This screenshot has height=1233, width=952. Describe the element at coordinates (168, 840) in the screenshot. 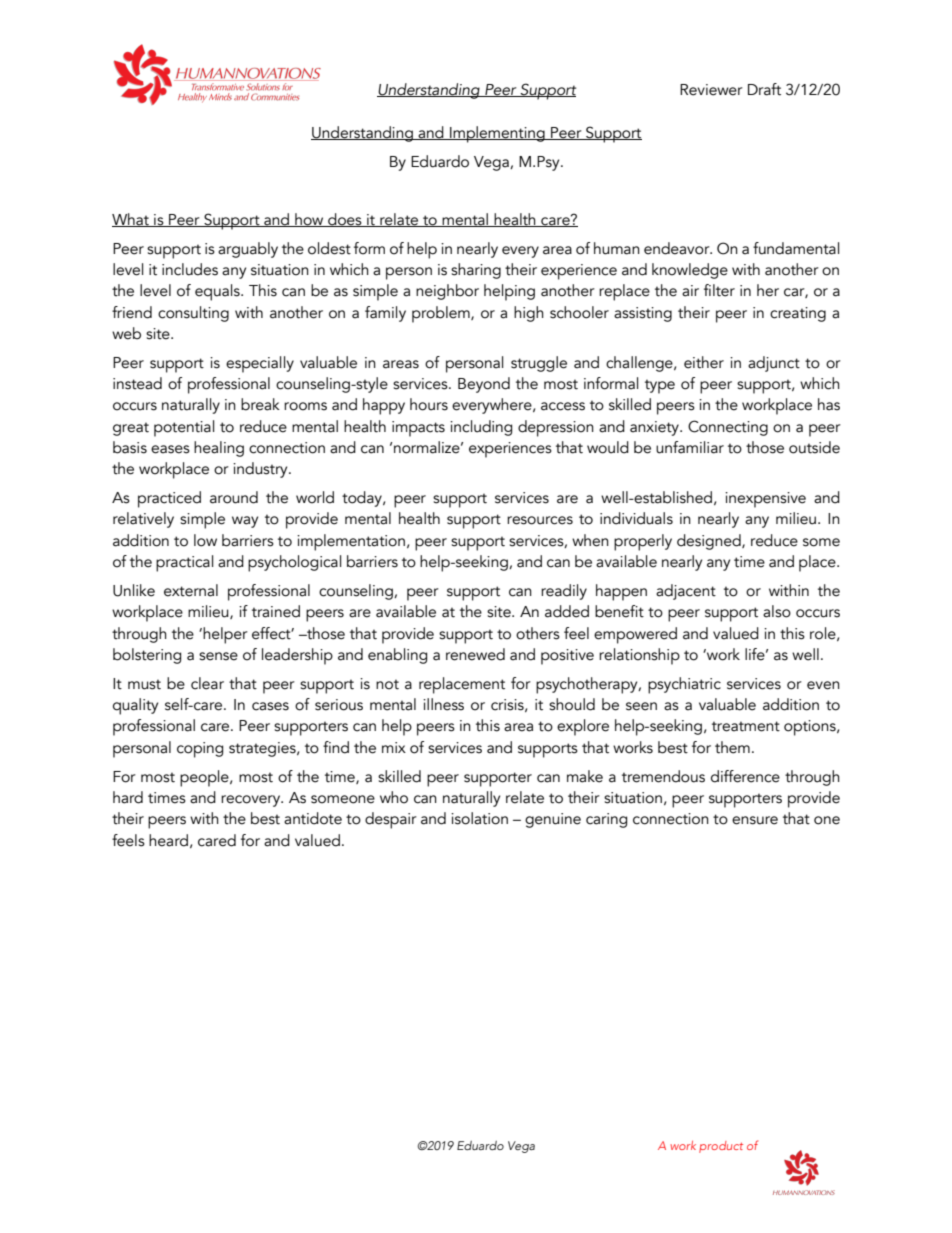

I see `heard` at that location.
